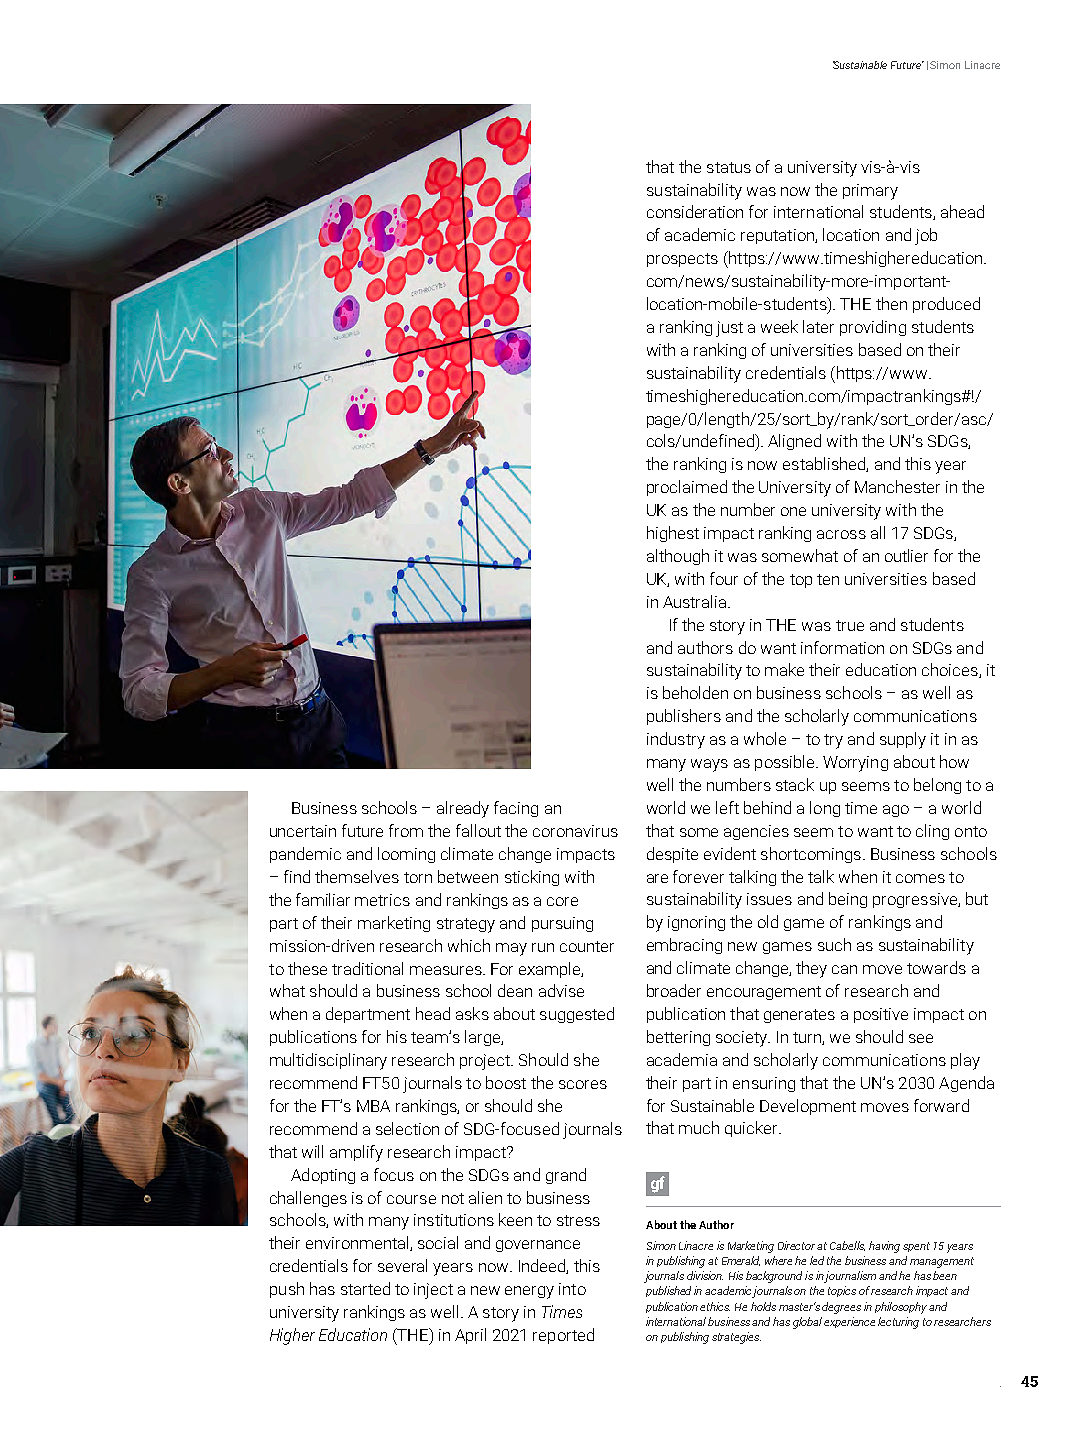 The width and height of the screenshot is (1082, 1434). I want to click on already, so click(463, 809).
